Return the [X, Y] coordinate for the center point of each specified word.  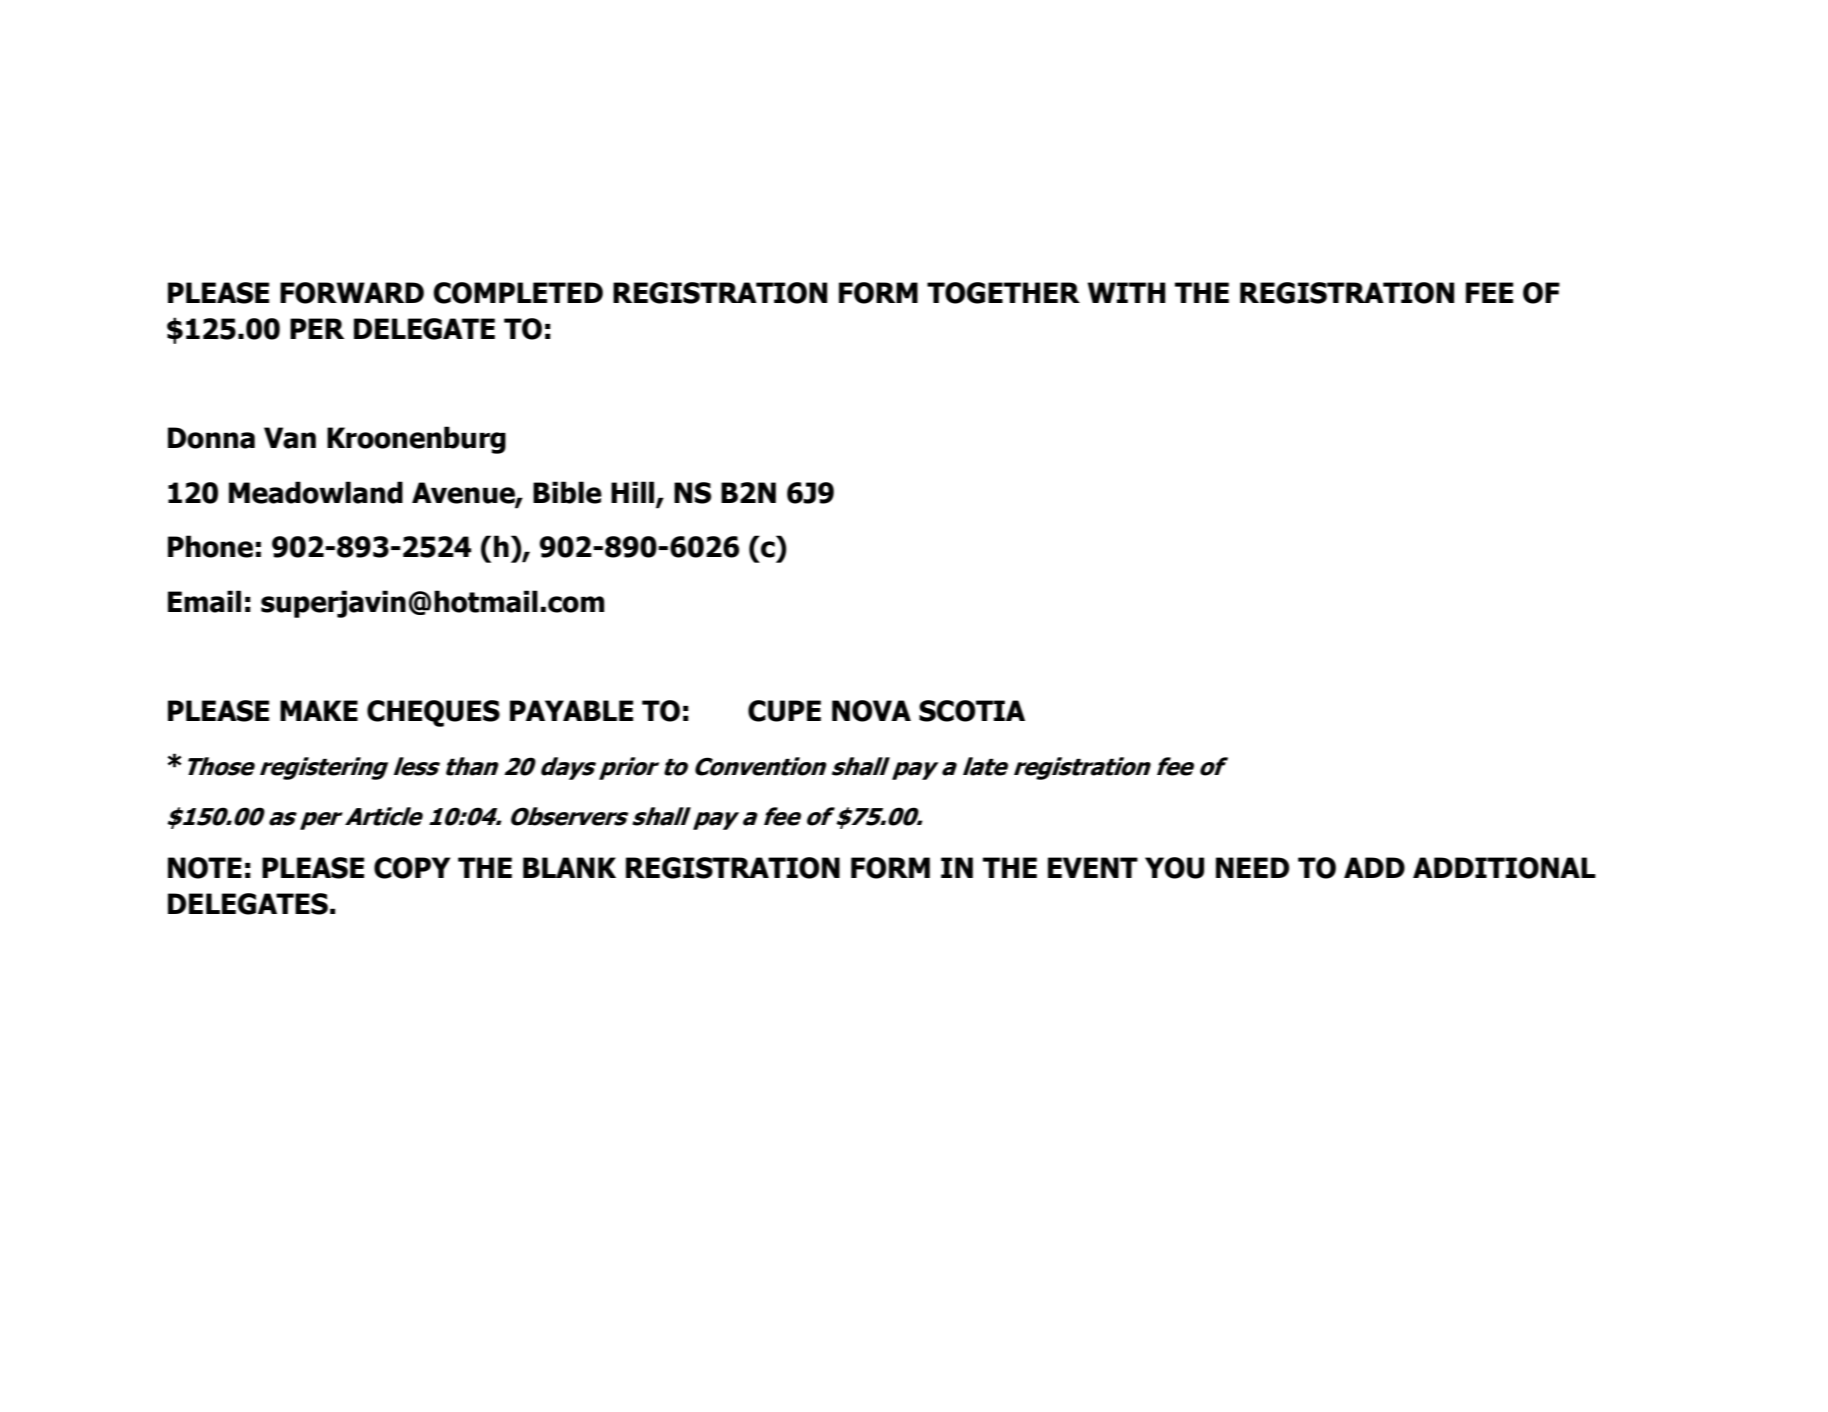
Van [290, 438]
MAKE [319, 710]
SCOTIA [972, 711]
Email [204, 601]
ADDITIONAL [1504, 868]
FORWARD [352, 293]
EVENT [1093, 867]
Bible [567, 492]
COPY [412, 868]
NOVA [871, 711]
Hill [634, 493]
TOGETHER [1003, 293]
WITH [1127, 292]
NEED [1252, 867]
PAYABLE [571, 710]
